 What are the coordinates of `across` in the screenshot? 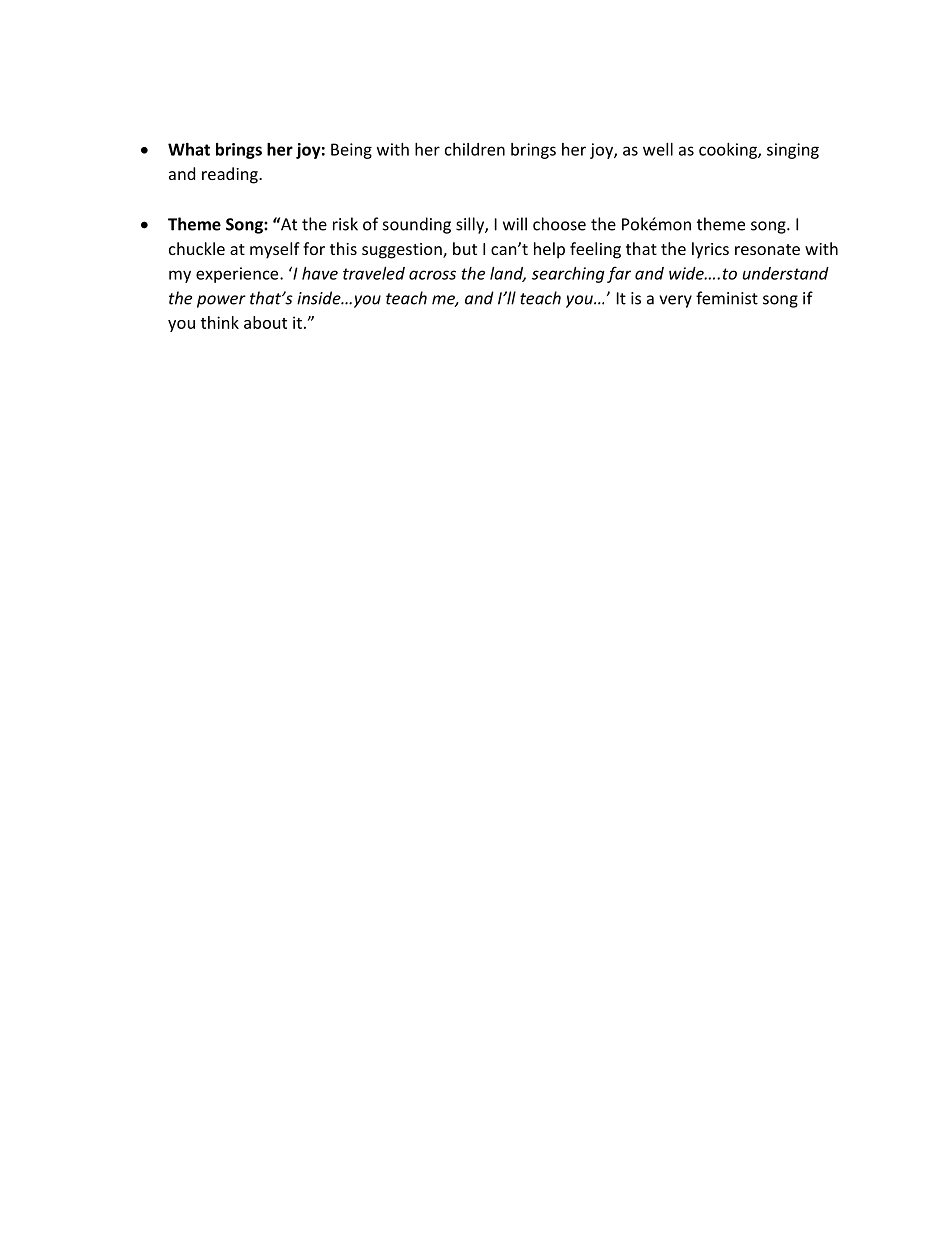 It's located at (432, 275).
